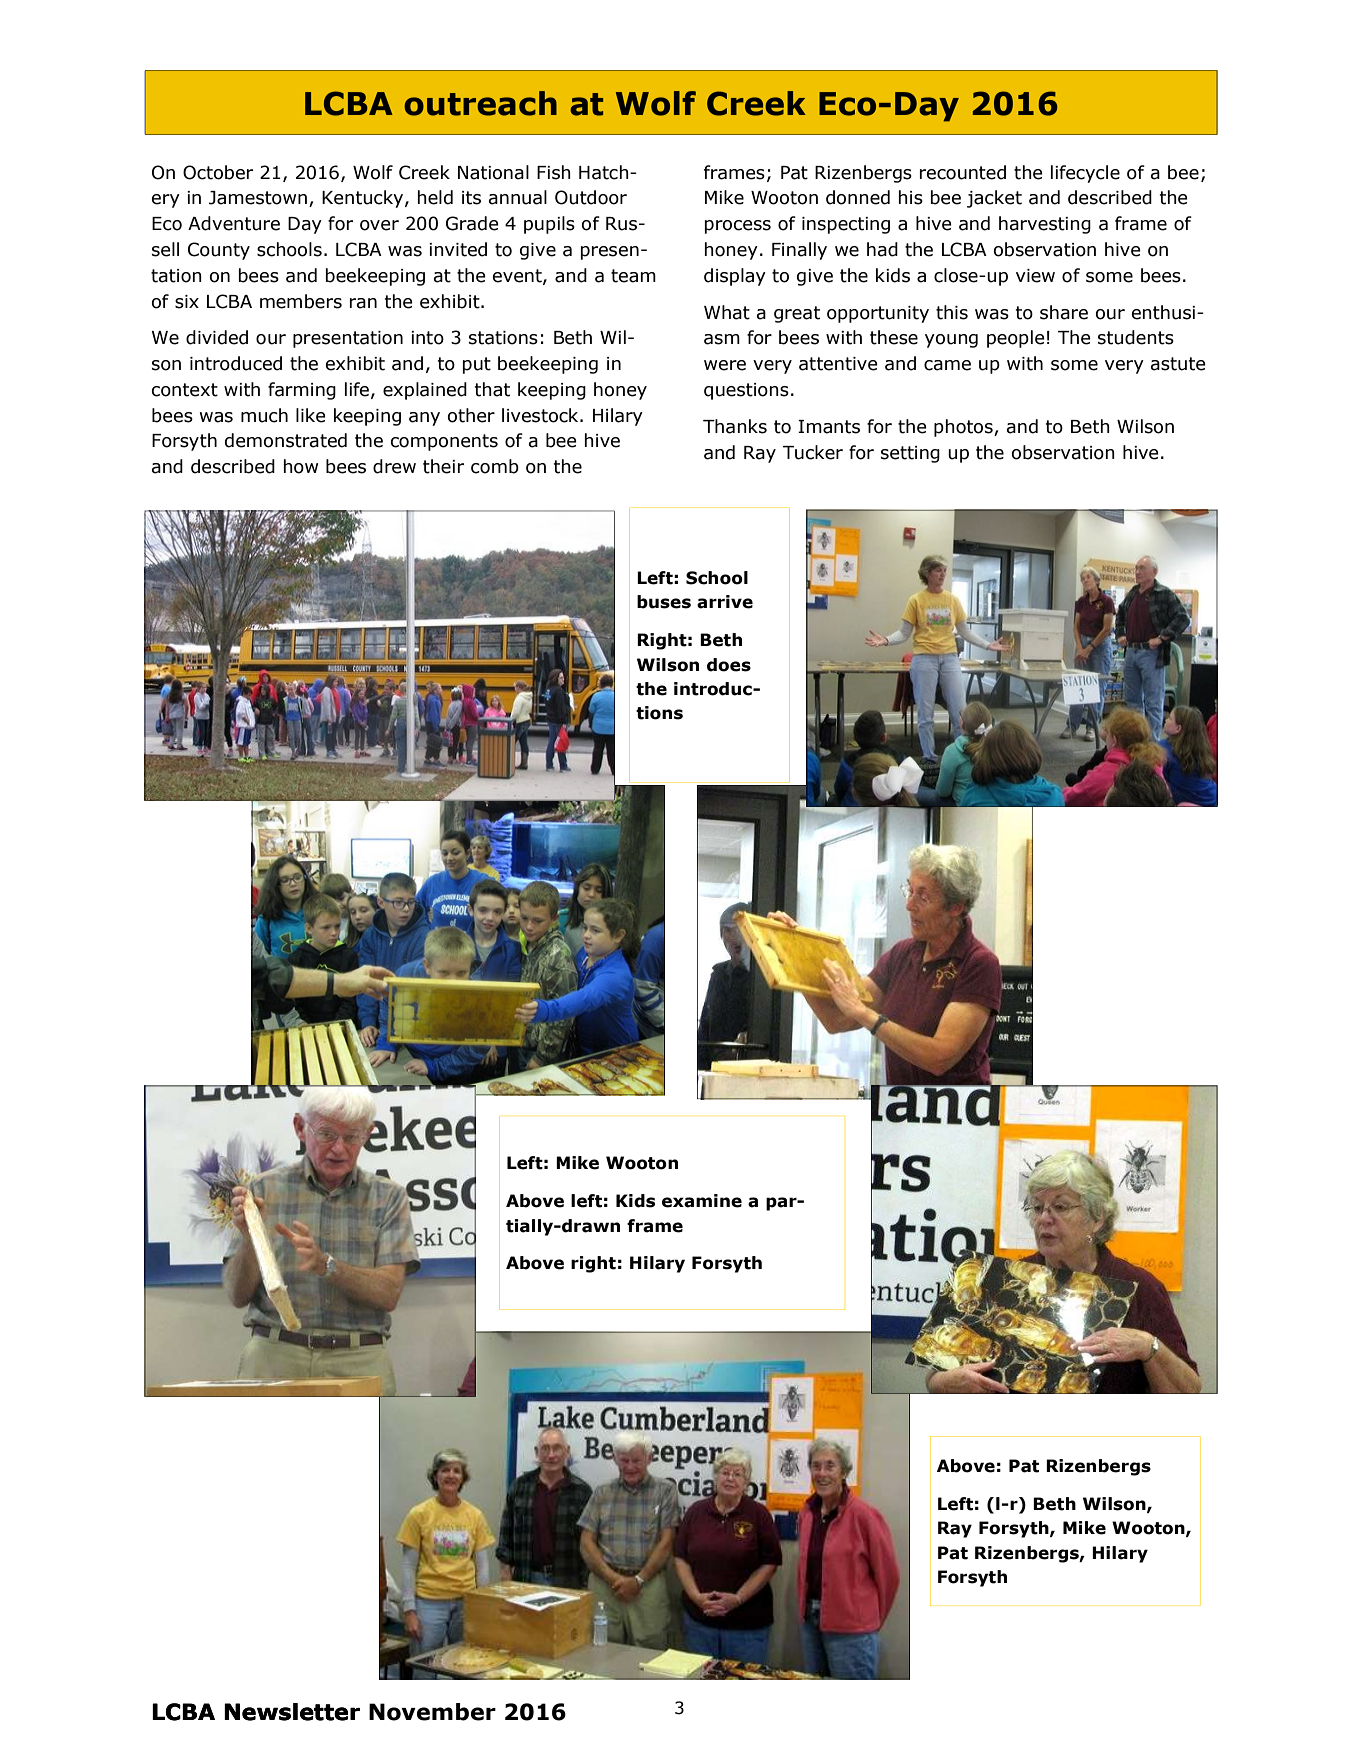 The height and width of the screenshot is (1762, 1362). What do you see at coordinates (394, 466) in the screenshot?
I see `drew` at bounding box center [394, 466].
